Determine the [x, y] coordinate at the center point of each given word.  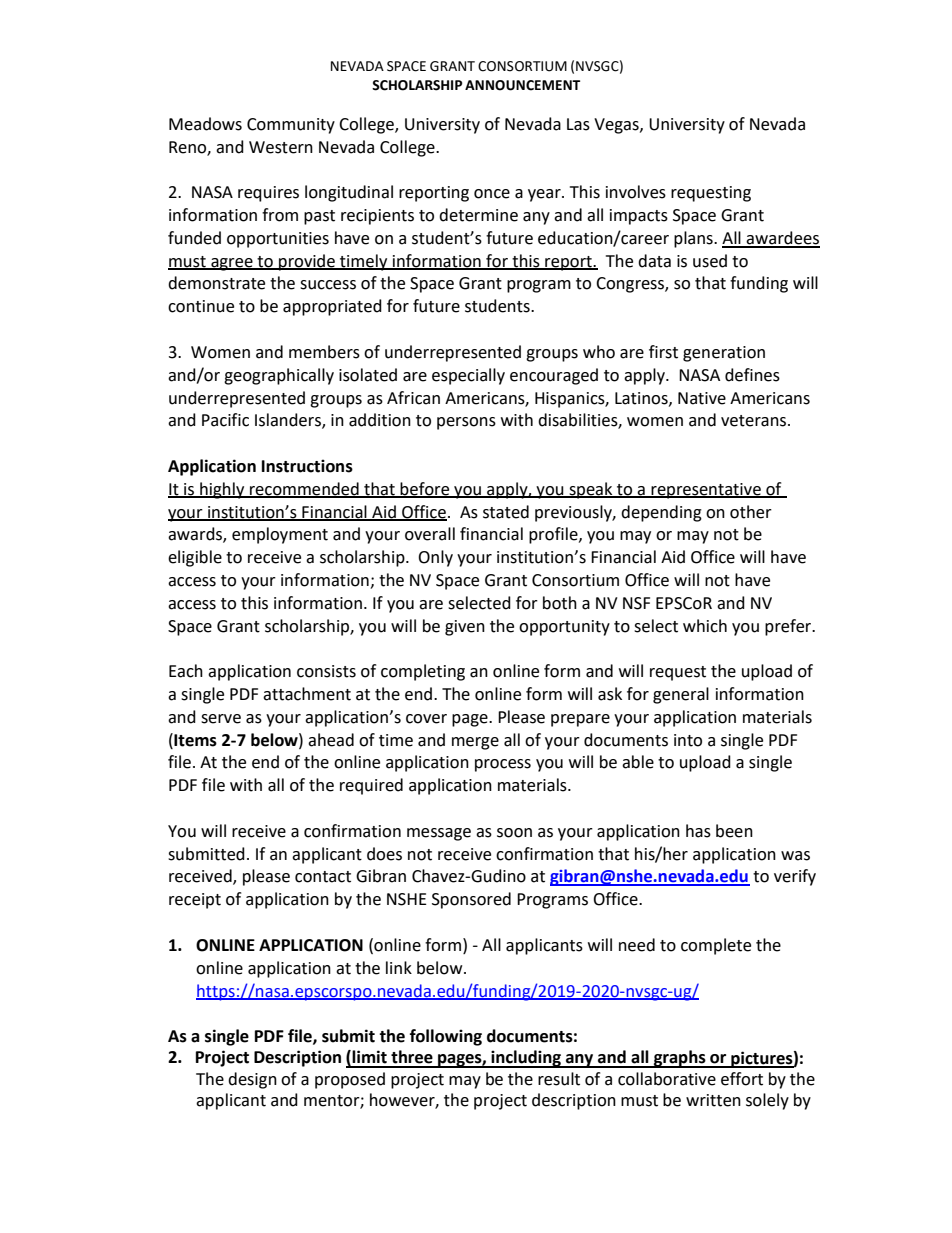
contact [323, 877]
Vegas [617, 126]
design [252, 1080]
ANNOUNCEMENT [522, 85]
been [734, 831]
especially [468, 376]
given [465, 628]
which [705, 626]
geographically [279, 376]
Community [291, 126]
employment [280, 535]
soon [514, 833]
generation [724, 354]
